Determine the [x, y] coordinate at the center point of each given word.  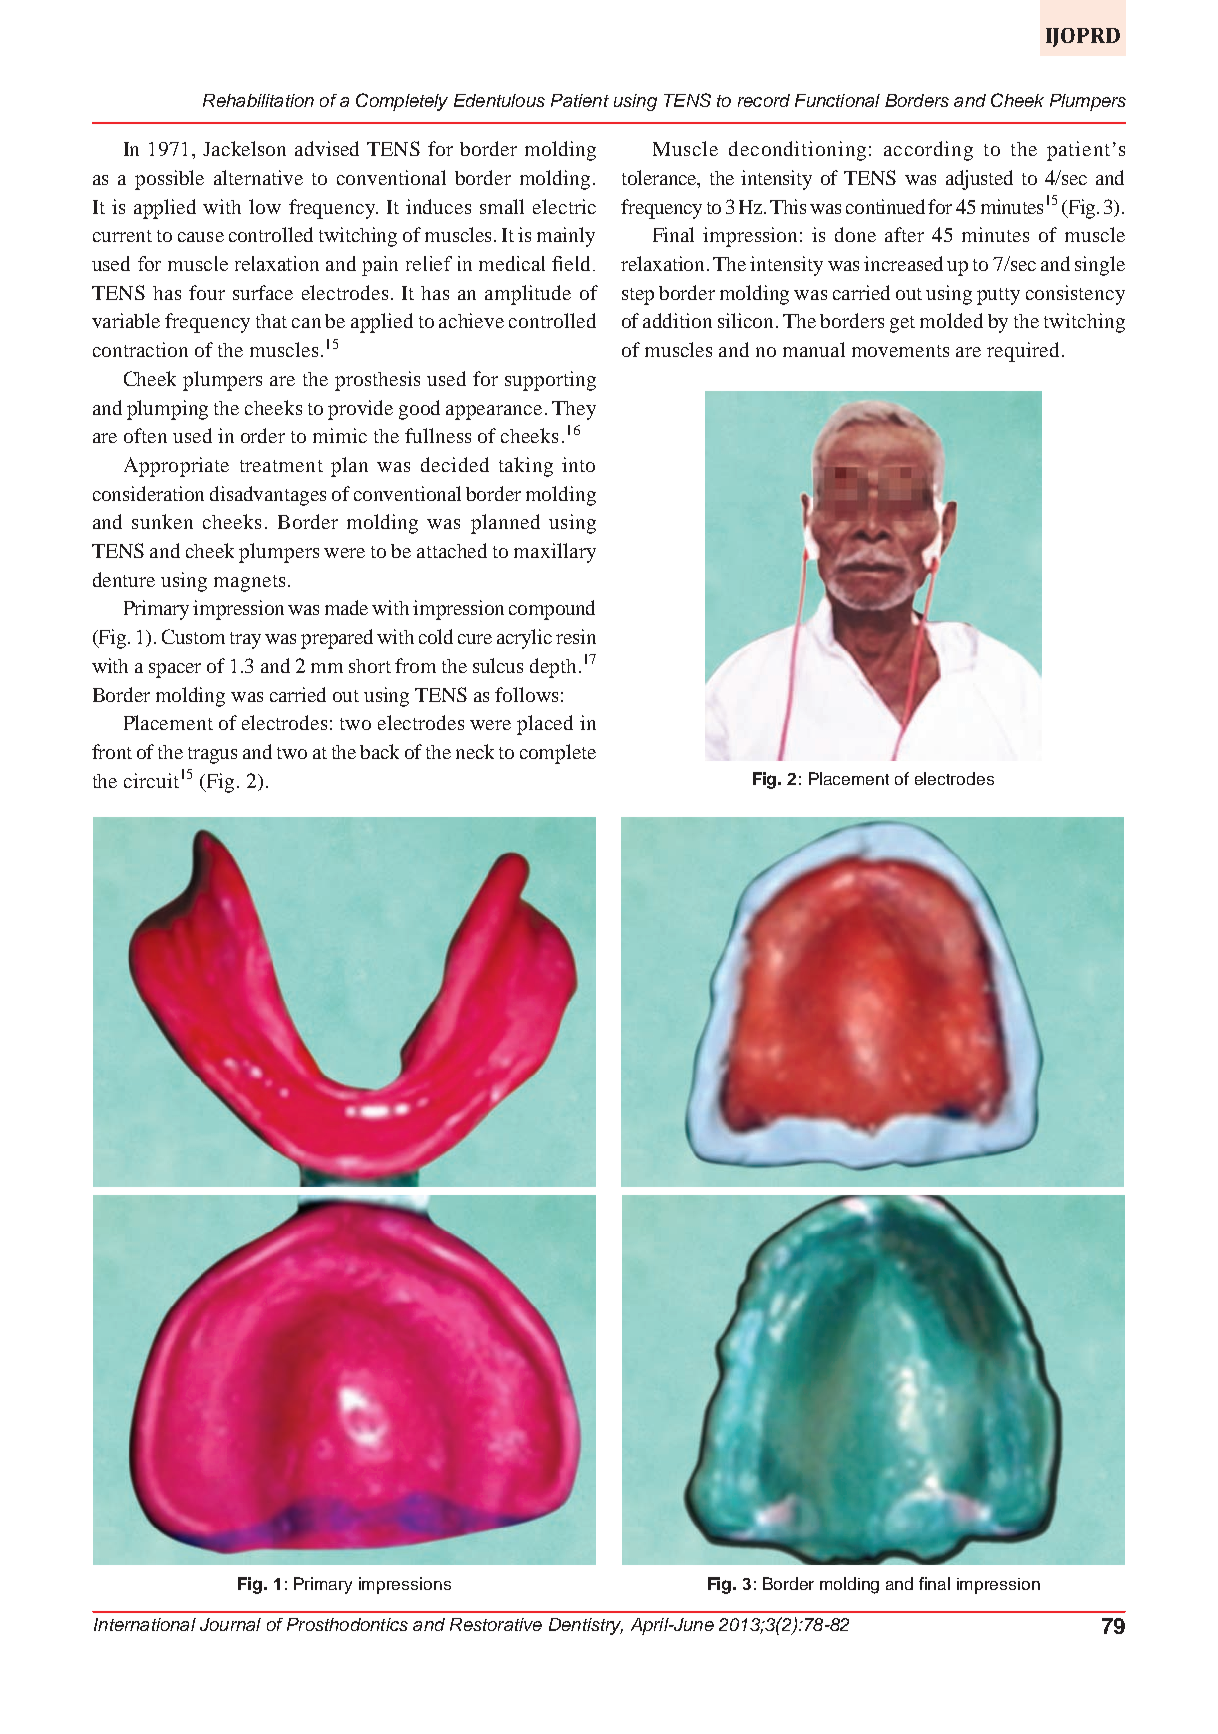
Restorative [496, 1624]
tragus [212, 755]
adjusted [979, 180]
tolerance [660, 179]
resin [576, 636]
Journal [230, 1624]
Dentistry [586, 1626]
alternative [258, 177]
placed [545, 725]
